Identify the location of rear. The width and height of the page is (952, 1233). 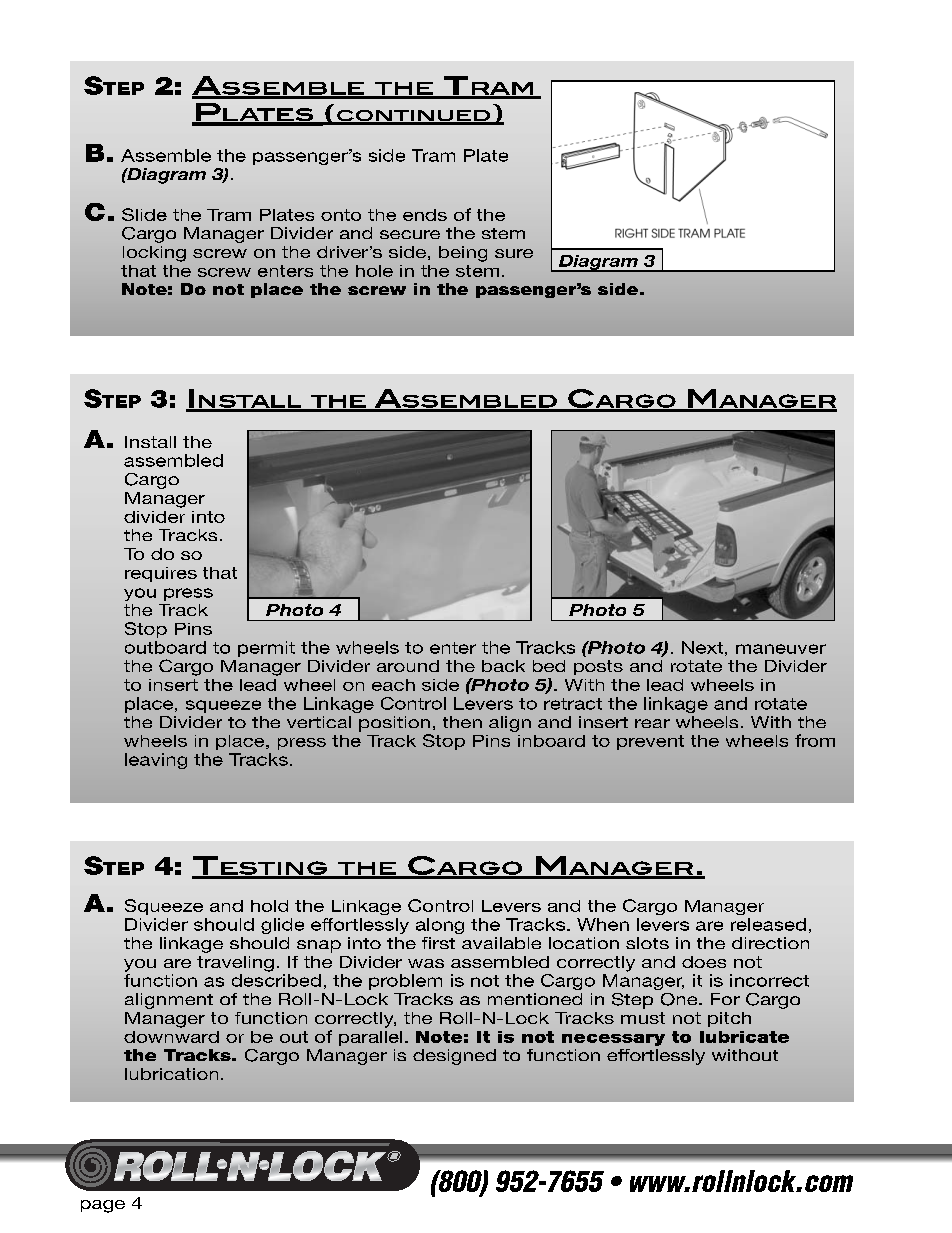
(652, 723).
